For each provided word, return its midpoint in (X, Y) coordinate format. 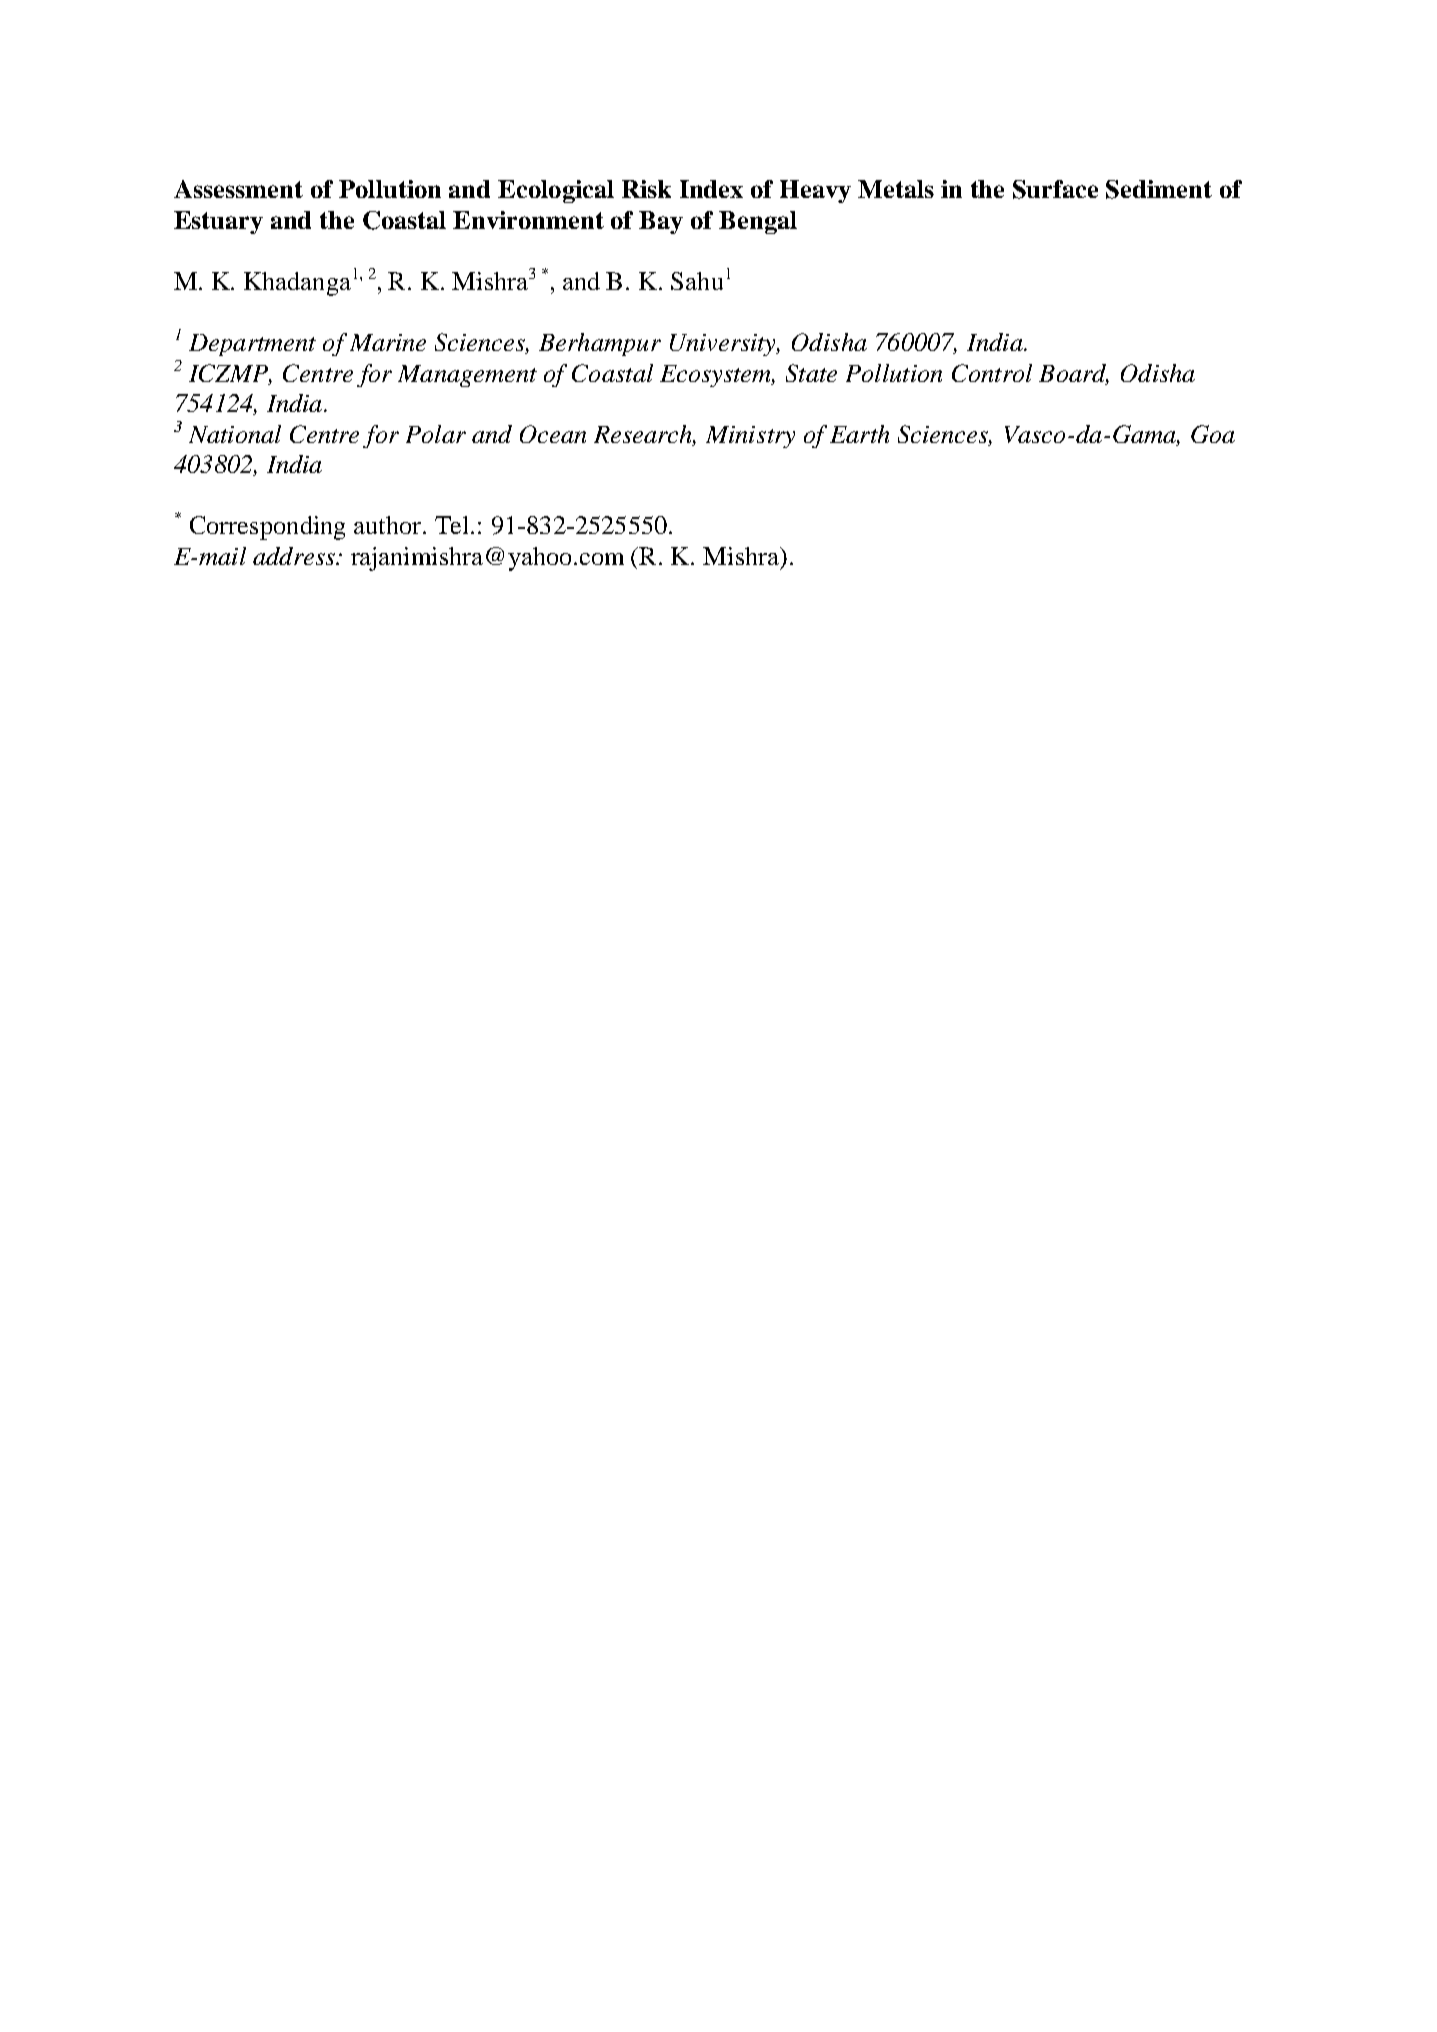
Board (1074, 374)
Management (467, 376)
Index (711, 189)
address (295, 556)
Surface (1055, 189)
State (811, 373)
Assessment (238, 189)
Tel (453, 525)
